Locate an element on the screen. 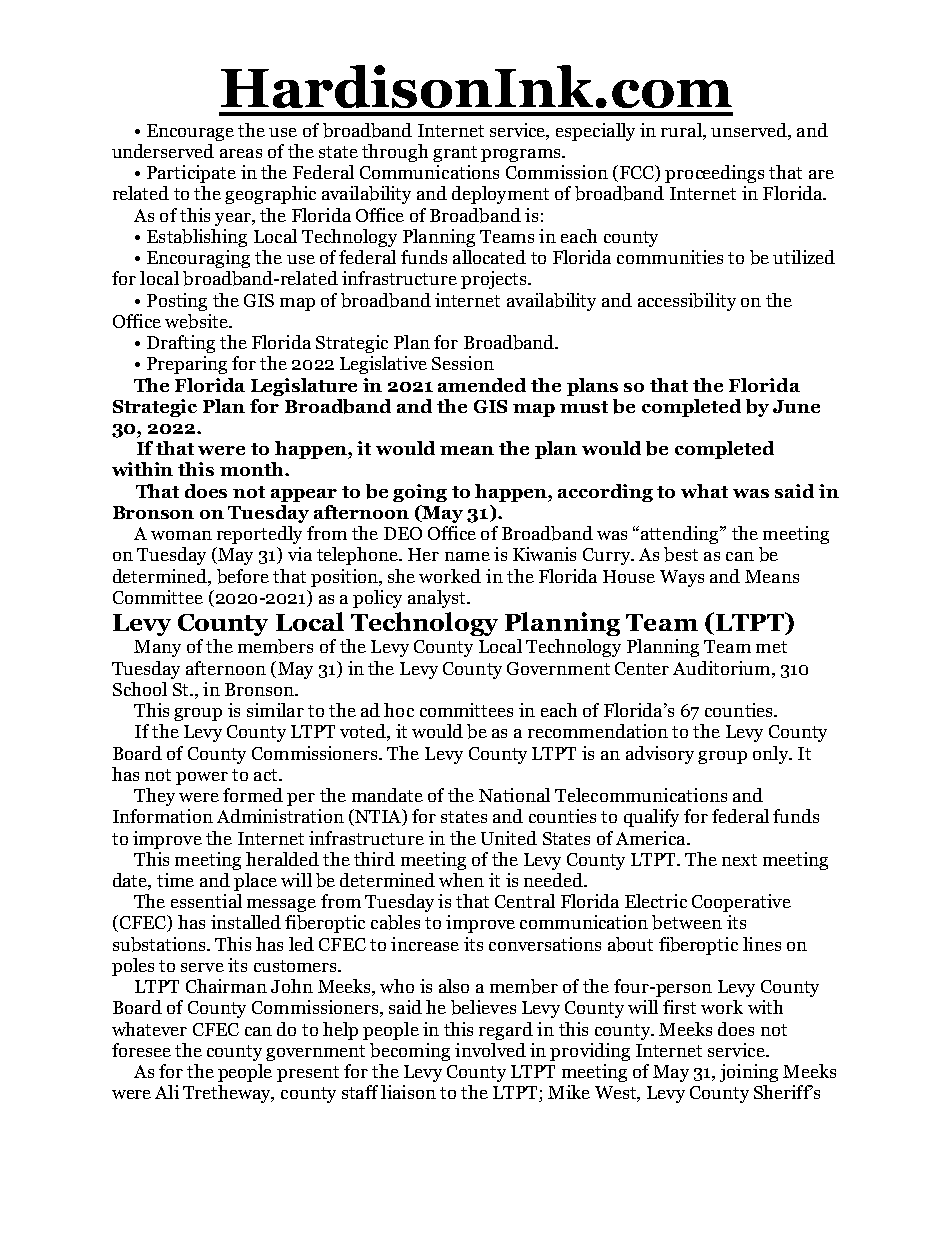  only is located at coordinates (772, 755).
